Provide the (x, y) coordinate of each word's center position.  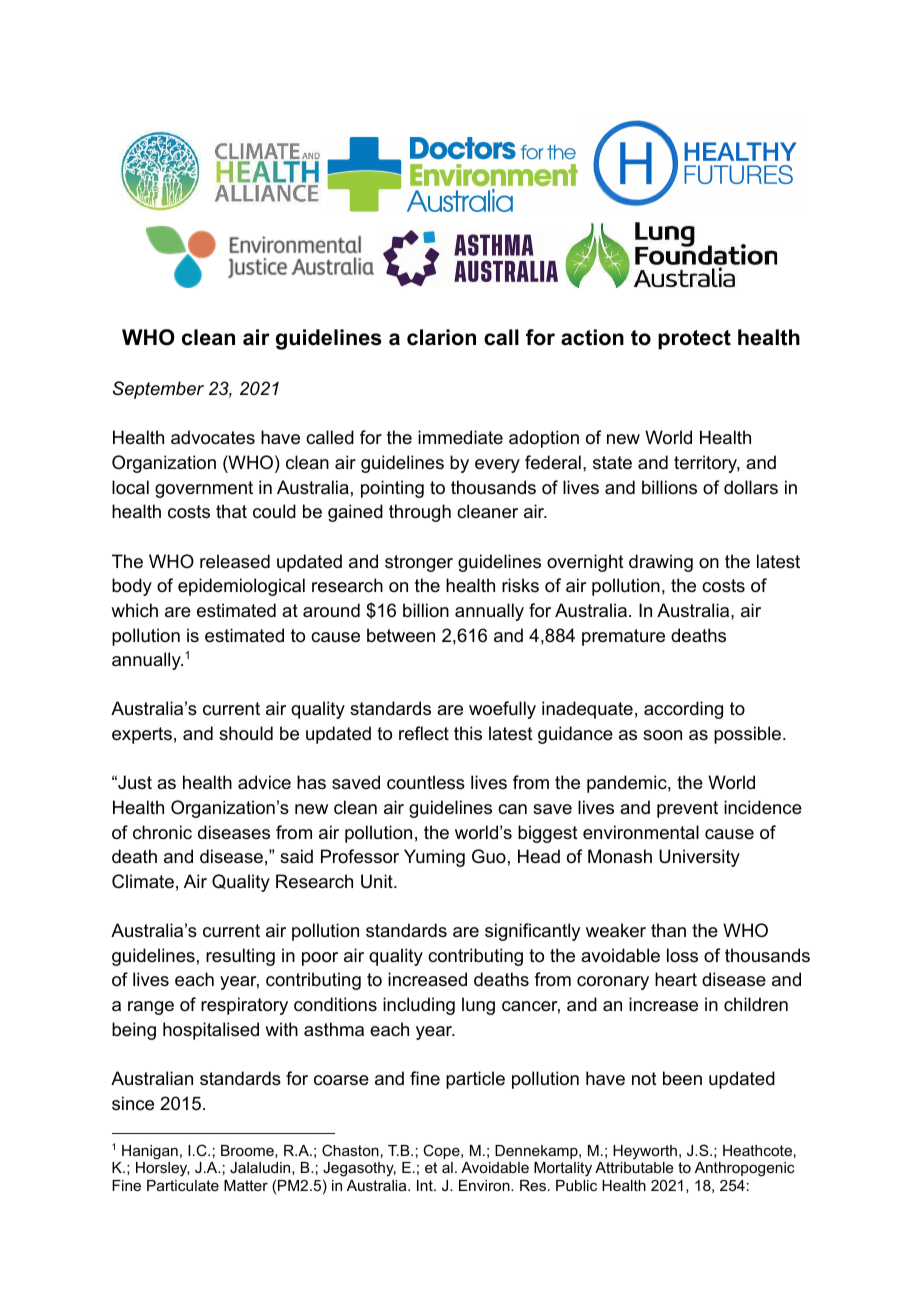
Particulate (183, 1185)
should (246, 733)
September (158, 390)
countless (426, 782)
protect (694, 340)
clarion (441, 337)
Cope (442, 1151)
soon (662, 735)
